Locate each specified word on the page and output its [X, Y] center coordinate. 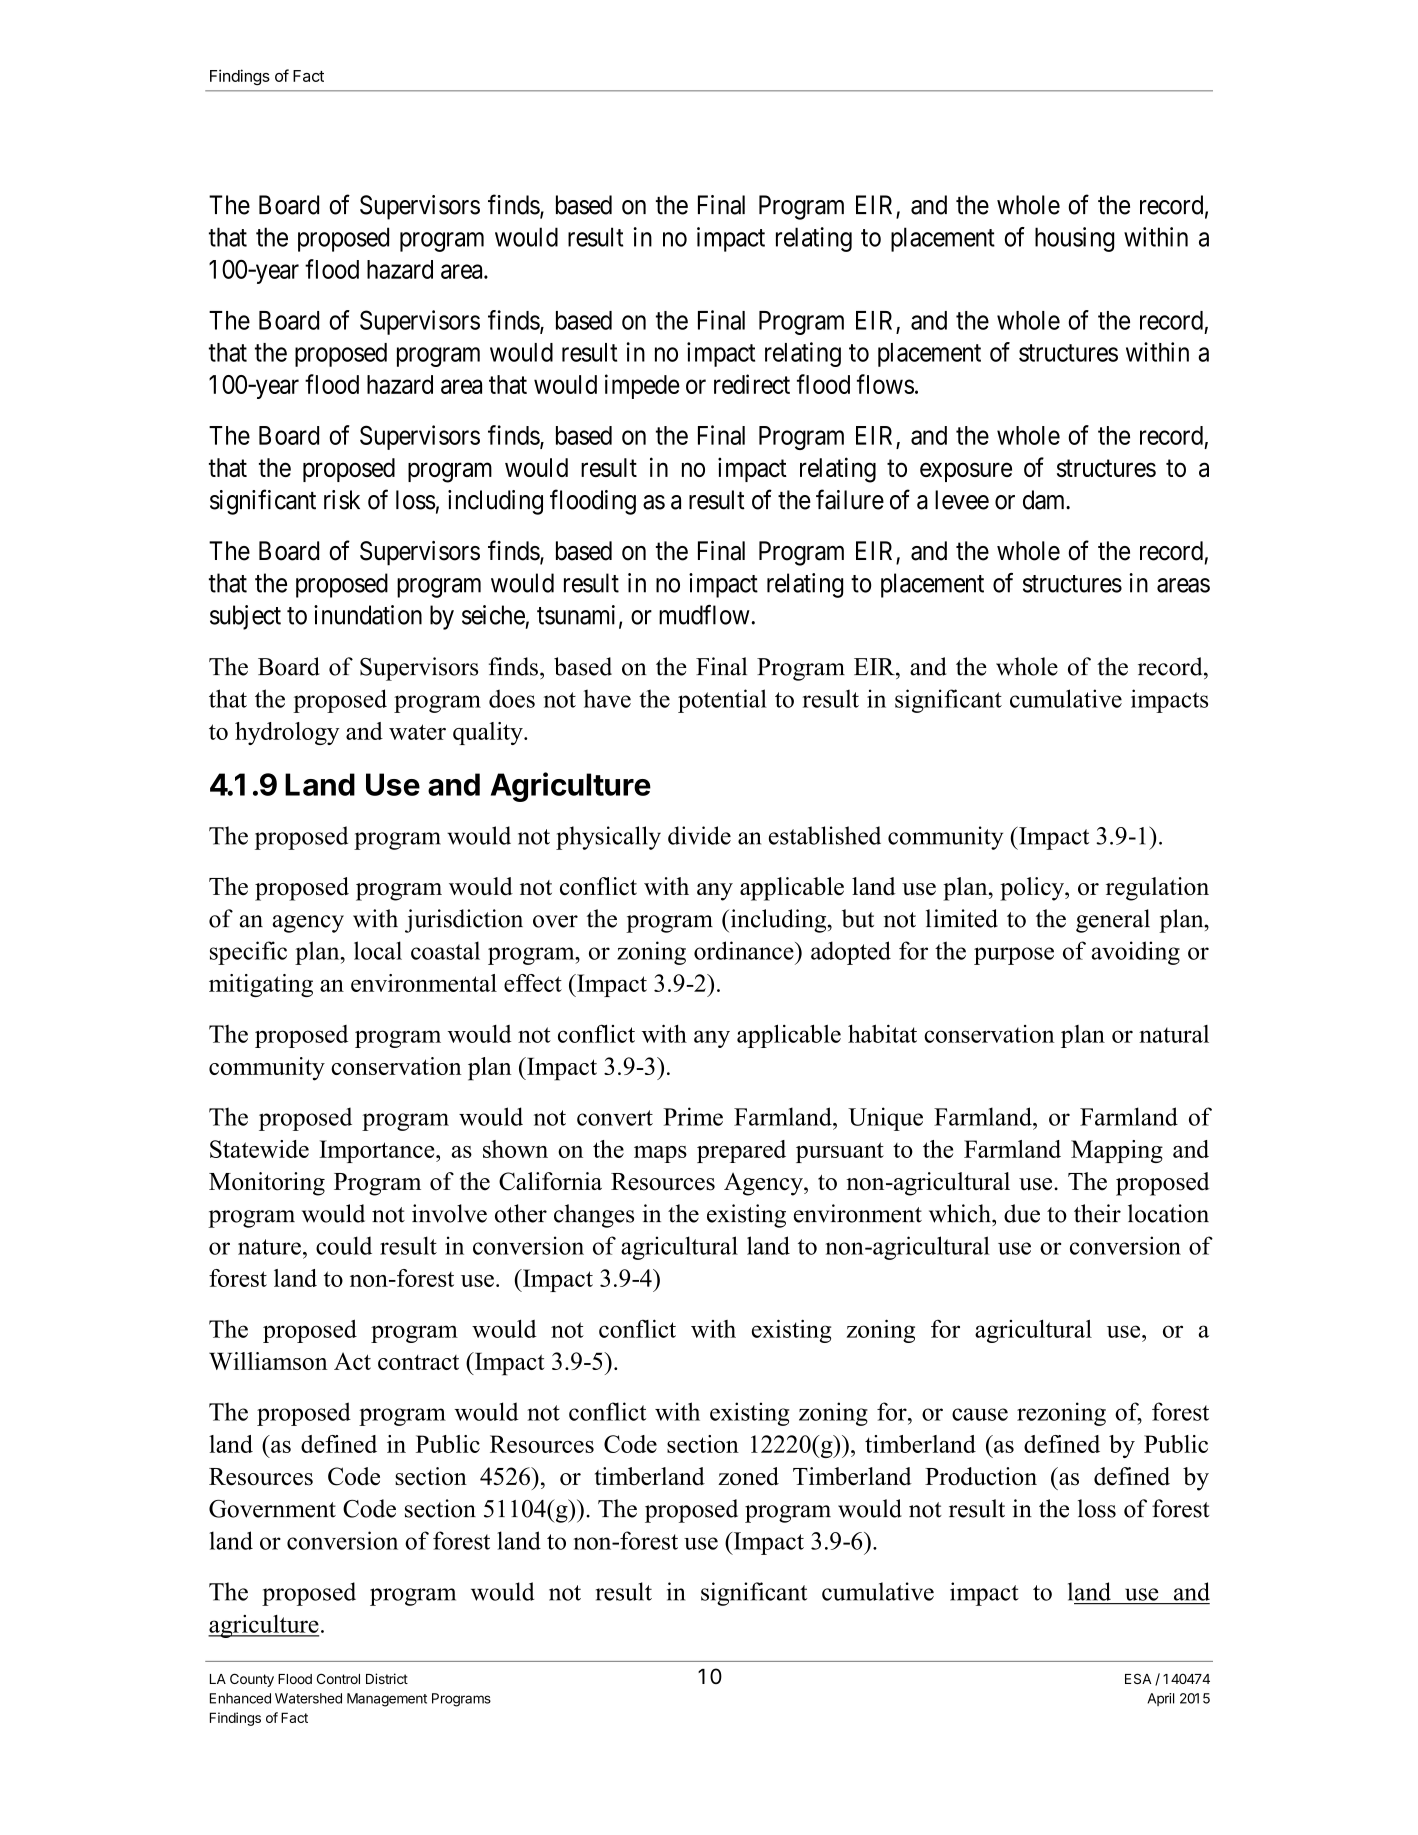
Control [338, 1678]
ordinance [745, 950]
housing [1074, 239]
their [1097, 1213]
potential [722, 701]
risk [342, 500]
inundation [368, 615]
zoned [748, 1476]
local [378, 950]
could [344, 1245]
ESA [1138, 1678]
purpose [1014, 956]
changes [594, 1216]
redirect [752, 384]
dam [1045, 500]
